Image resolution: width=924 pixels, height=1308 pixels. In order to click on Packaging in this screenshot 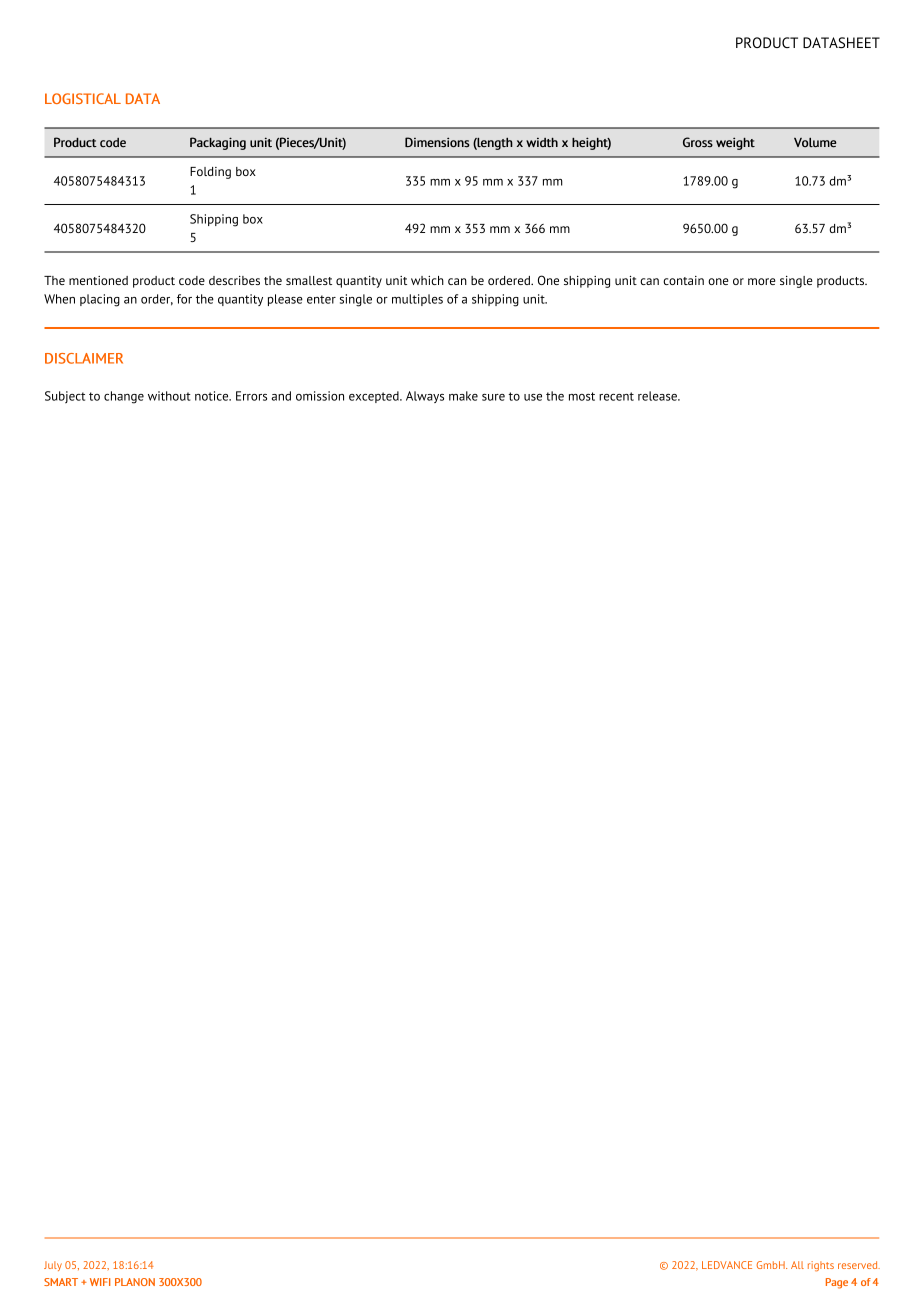, I will do `click(218, 143)`.
